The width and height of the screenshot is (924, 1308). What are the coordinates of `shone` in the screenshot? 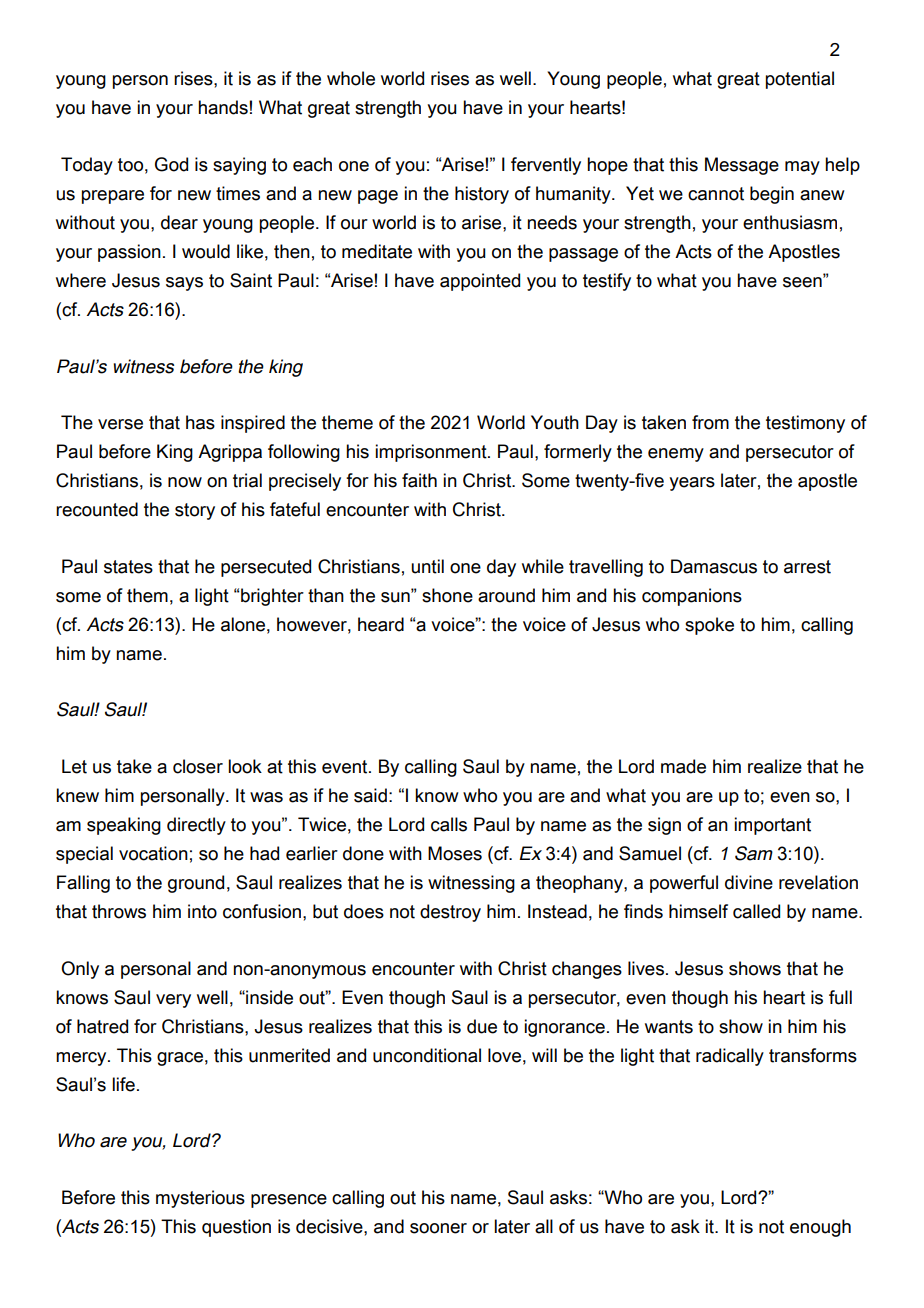 It's located at (447, 595).
